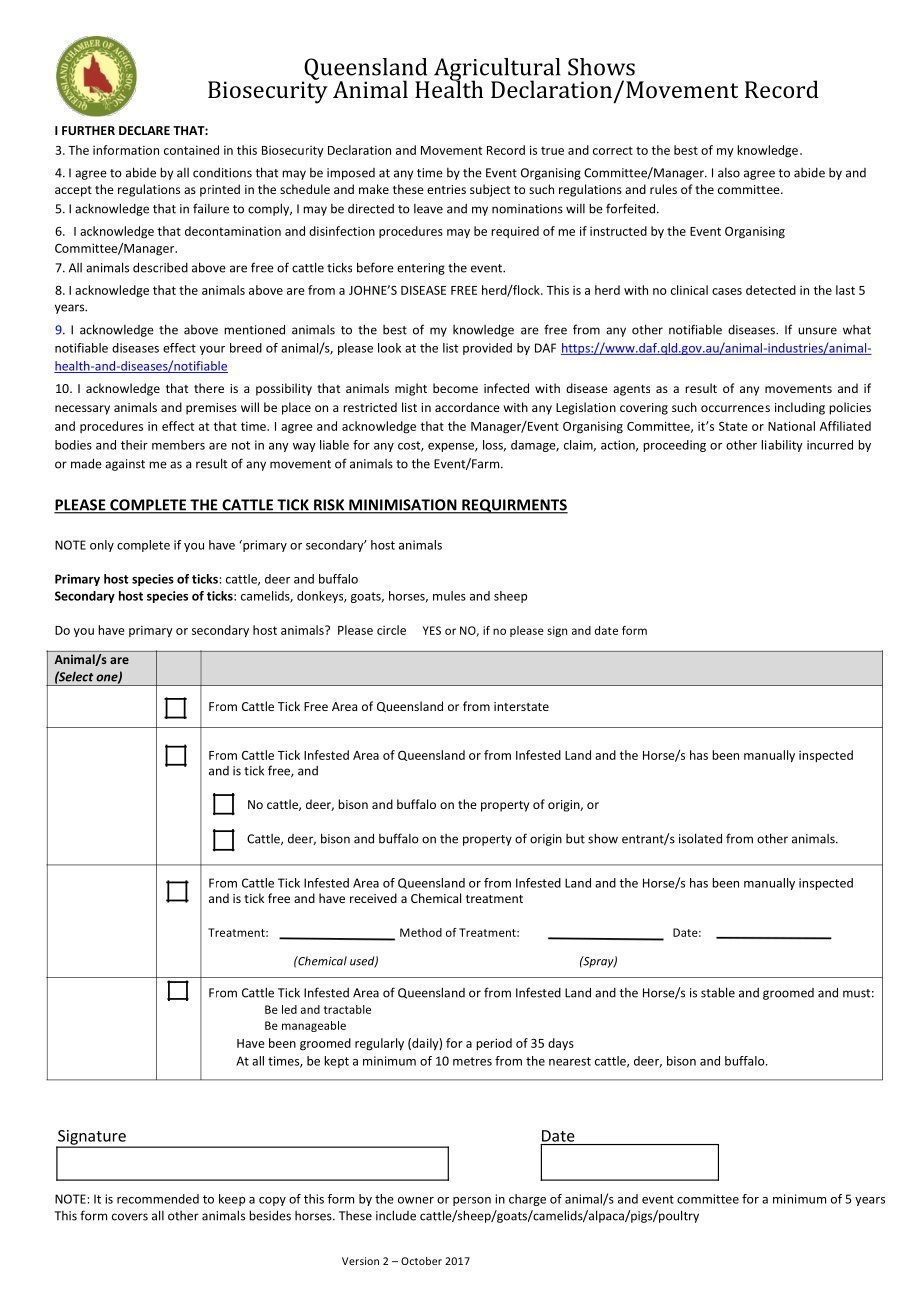 The image size is (924, 1308). Describe the element at coordinates (729, 173) in the screenshot. I see `also` at that location.
